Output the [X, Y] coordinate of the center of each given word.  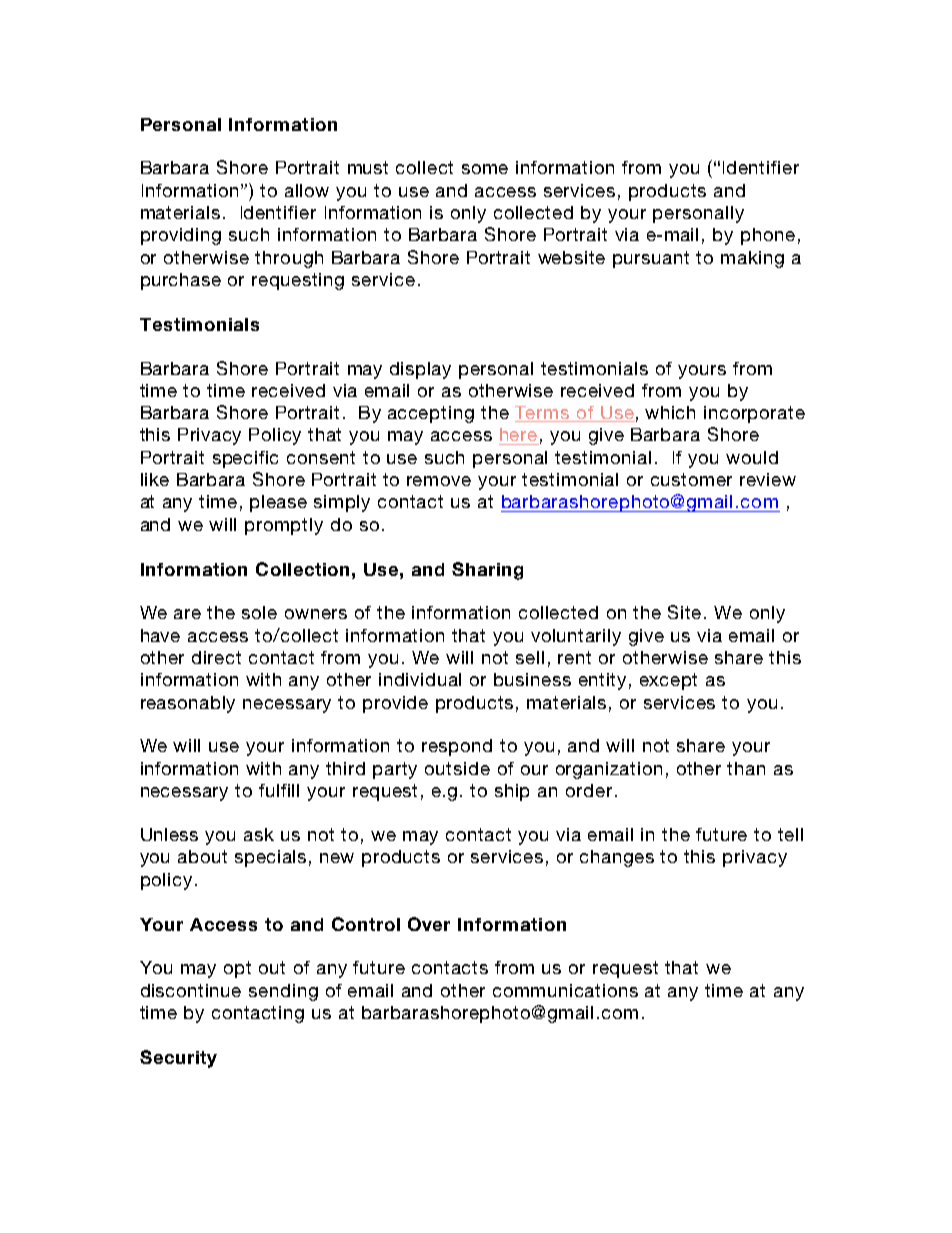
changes [617, 858]
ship [512, 792]
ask [259, 834]
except [668, 681]
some [485, 169]
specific [245, 459]
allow [307, 190]
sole [259, 612]
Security [178, 1059]
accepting [431, 414]
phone [768, 236]
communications [565, 990]
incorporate [754, 414]
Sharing [487, 571]
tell [790, 834]
